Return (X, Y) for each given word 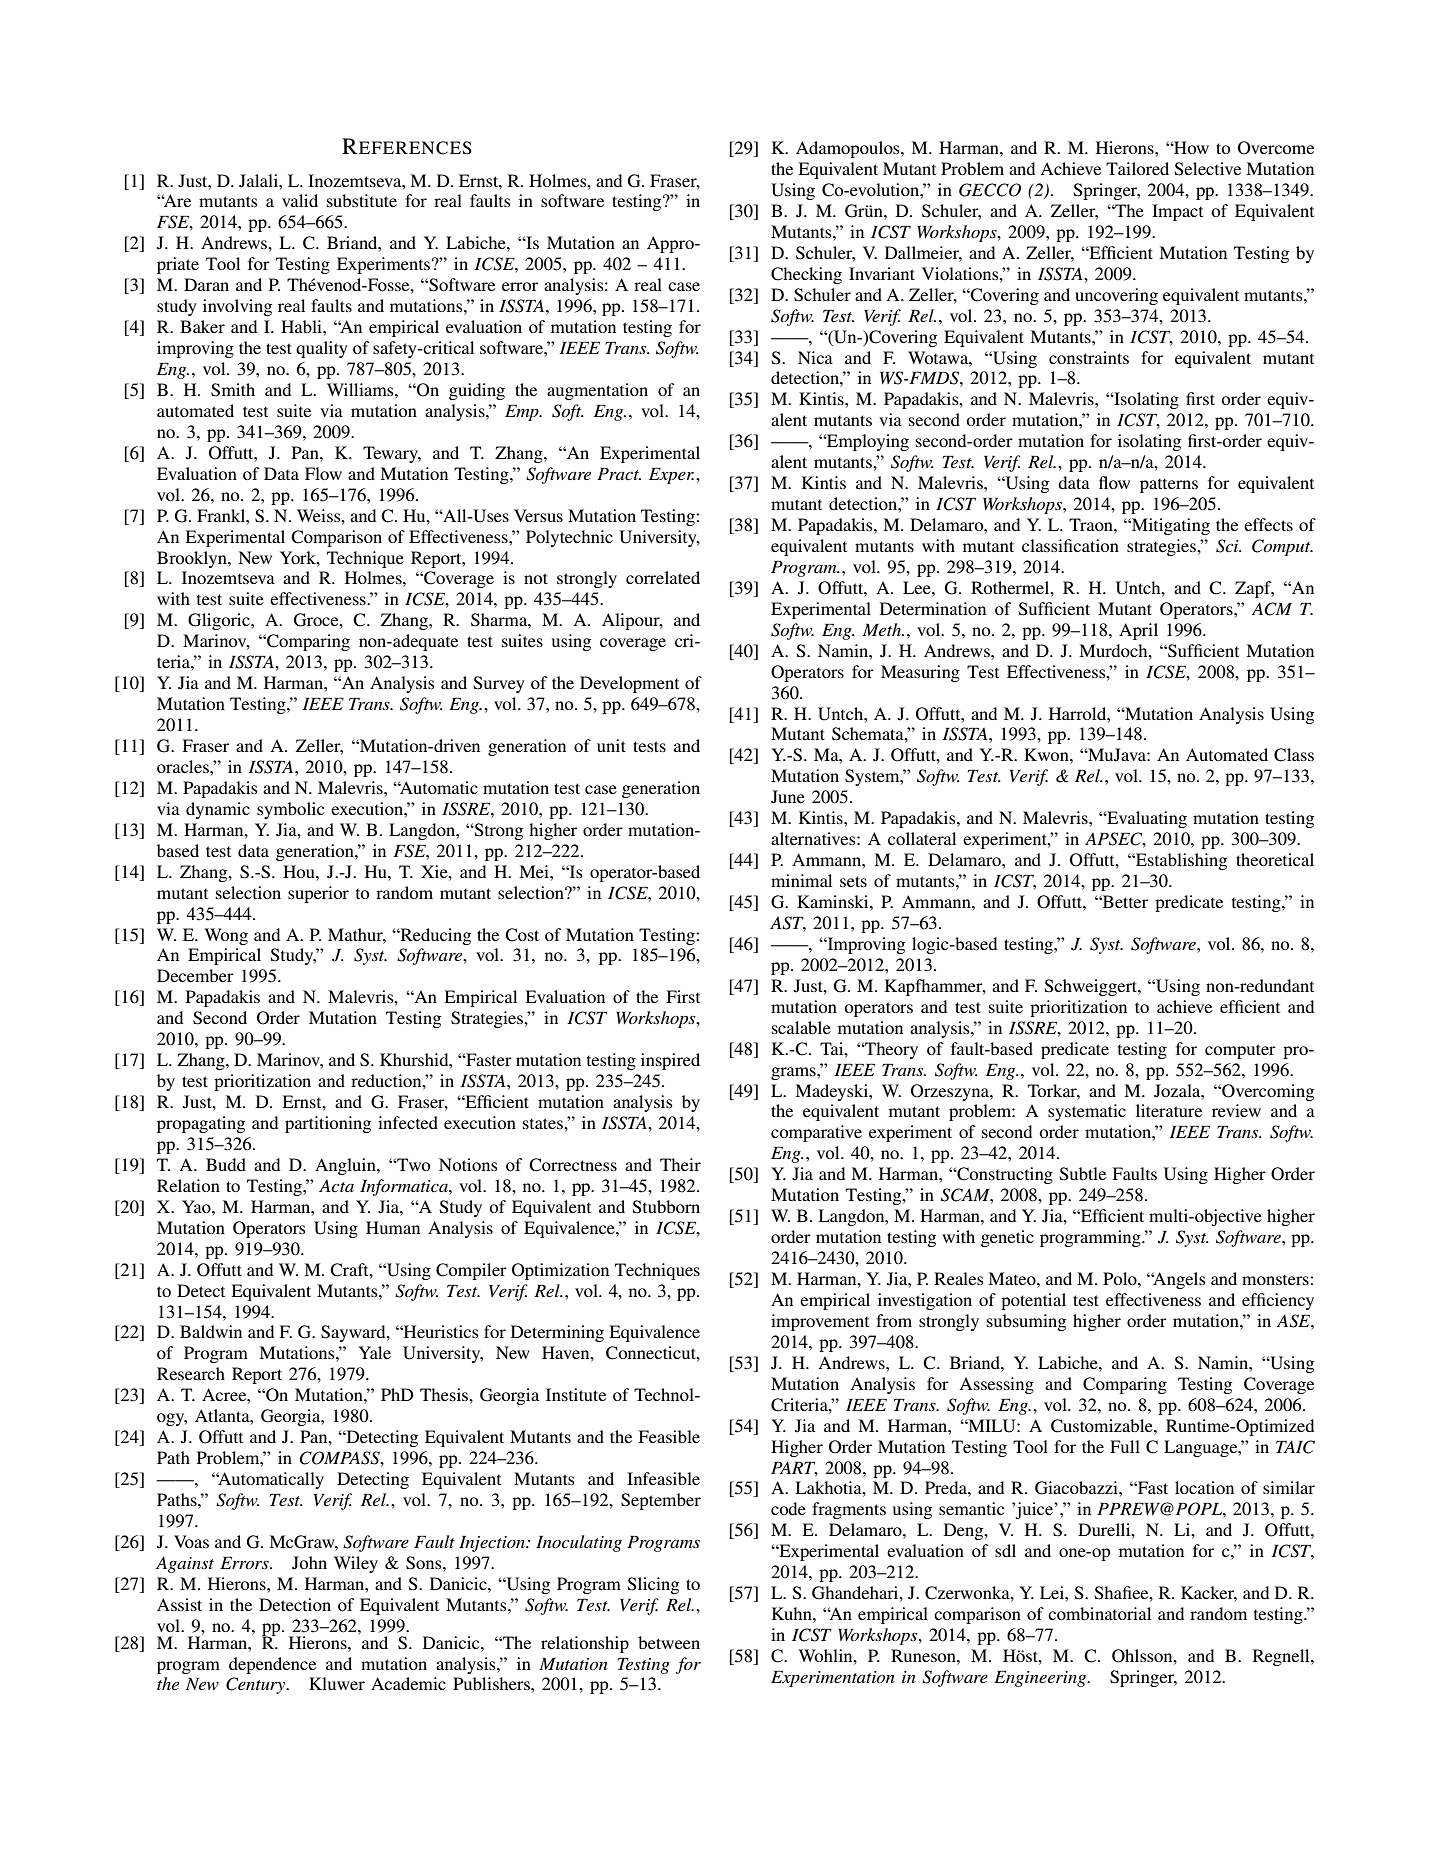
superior (318, 894)
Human (393, 1227)
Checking (806, 275)
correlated (663, 577)
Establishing (1180, 861)
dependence (272, 1665)
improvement (820, 1322)
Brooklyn (193, 559)
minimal (801, 880)
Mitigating (1170, 526)
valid (300, 200)
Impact (1177, 212)
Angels (1178, 1280)
